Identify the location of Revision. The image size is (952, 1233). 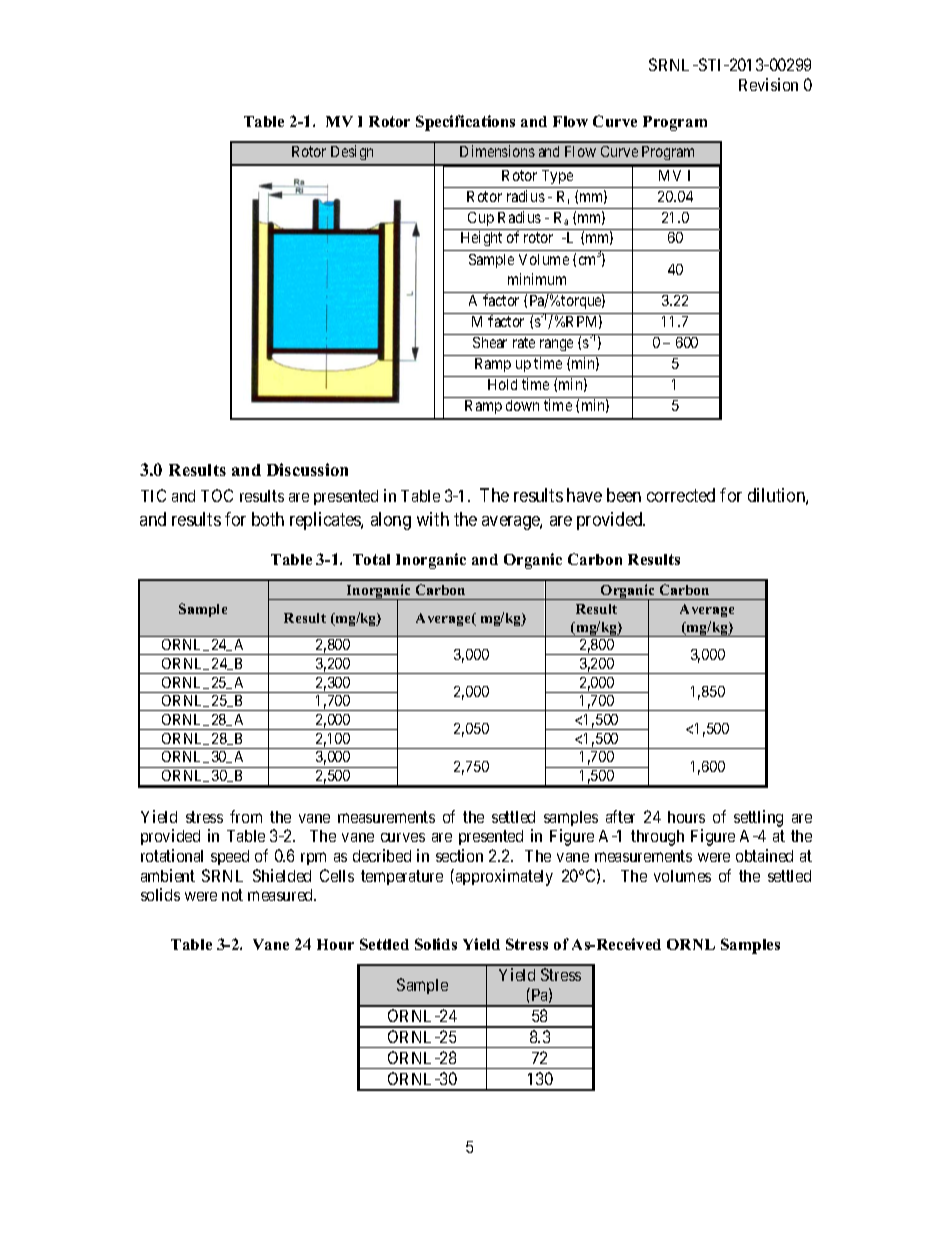
(768, 84).
